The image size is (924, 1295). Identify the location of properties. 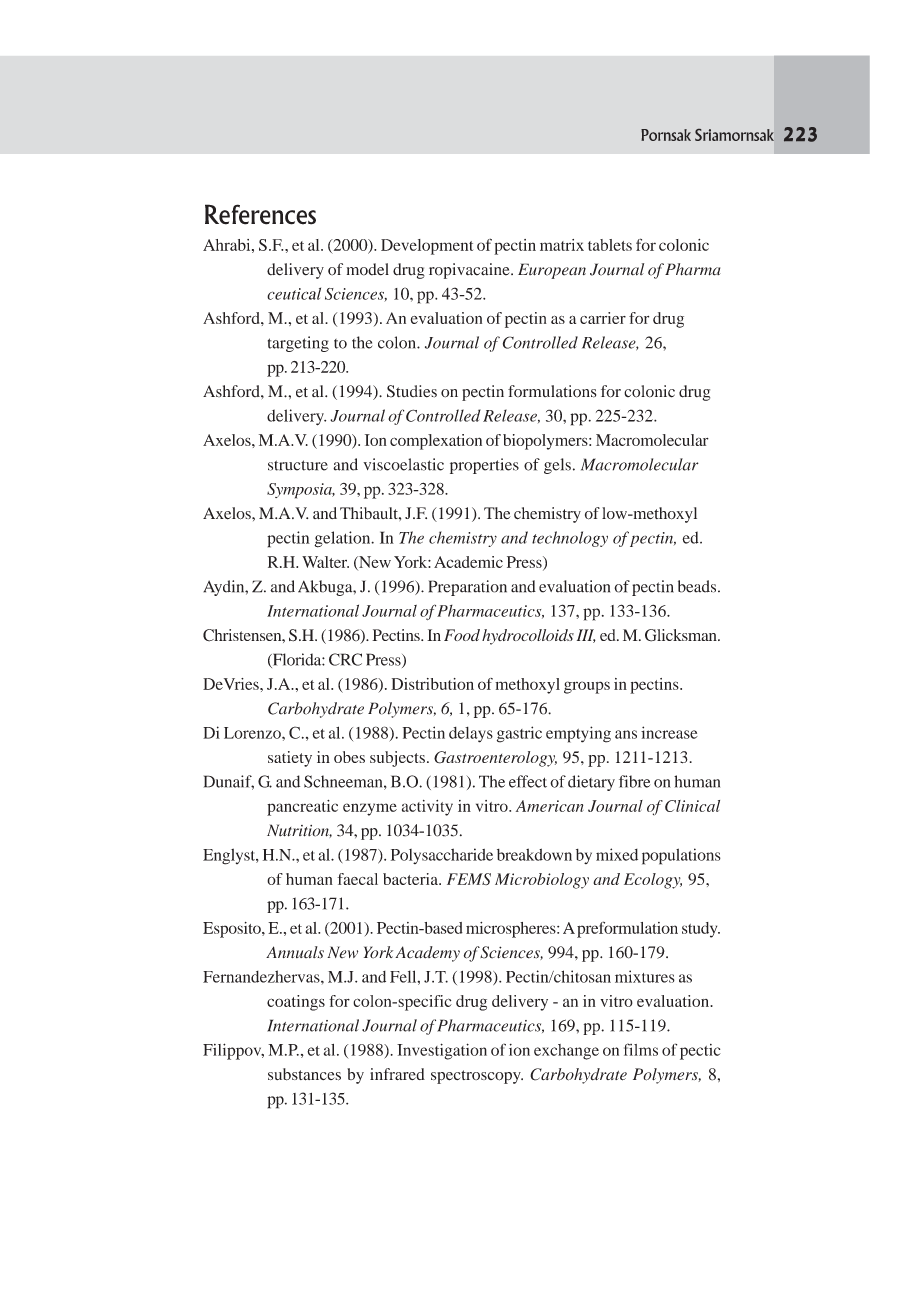
(484, 466).
